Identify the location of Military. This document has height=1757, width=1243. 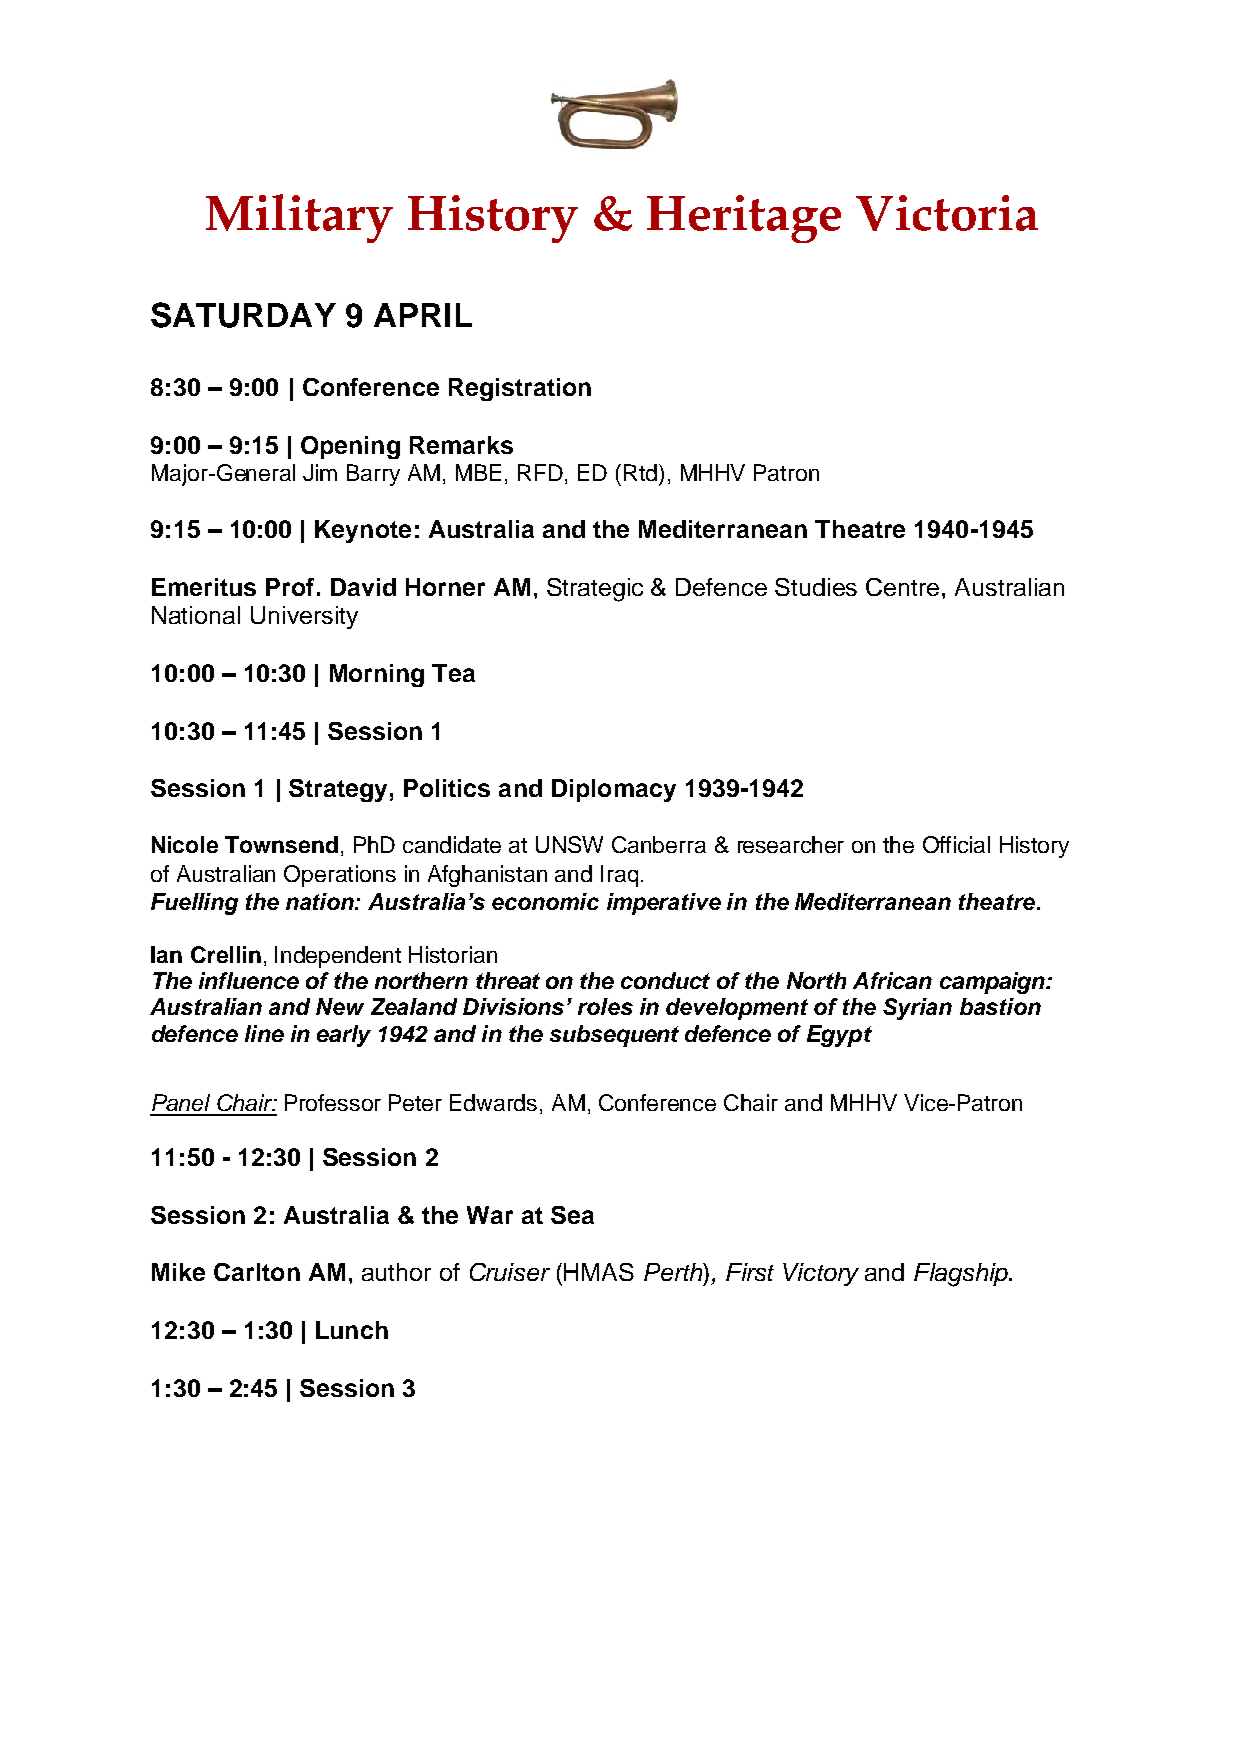
(299, 218).
